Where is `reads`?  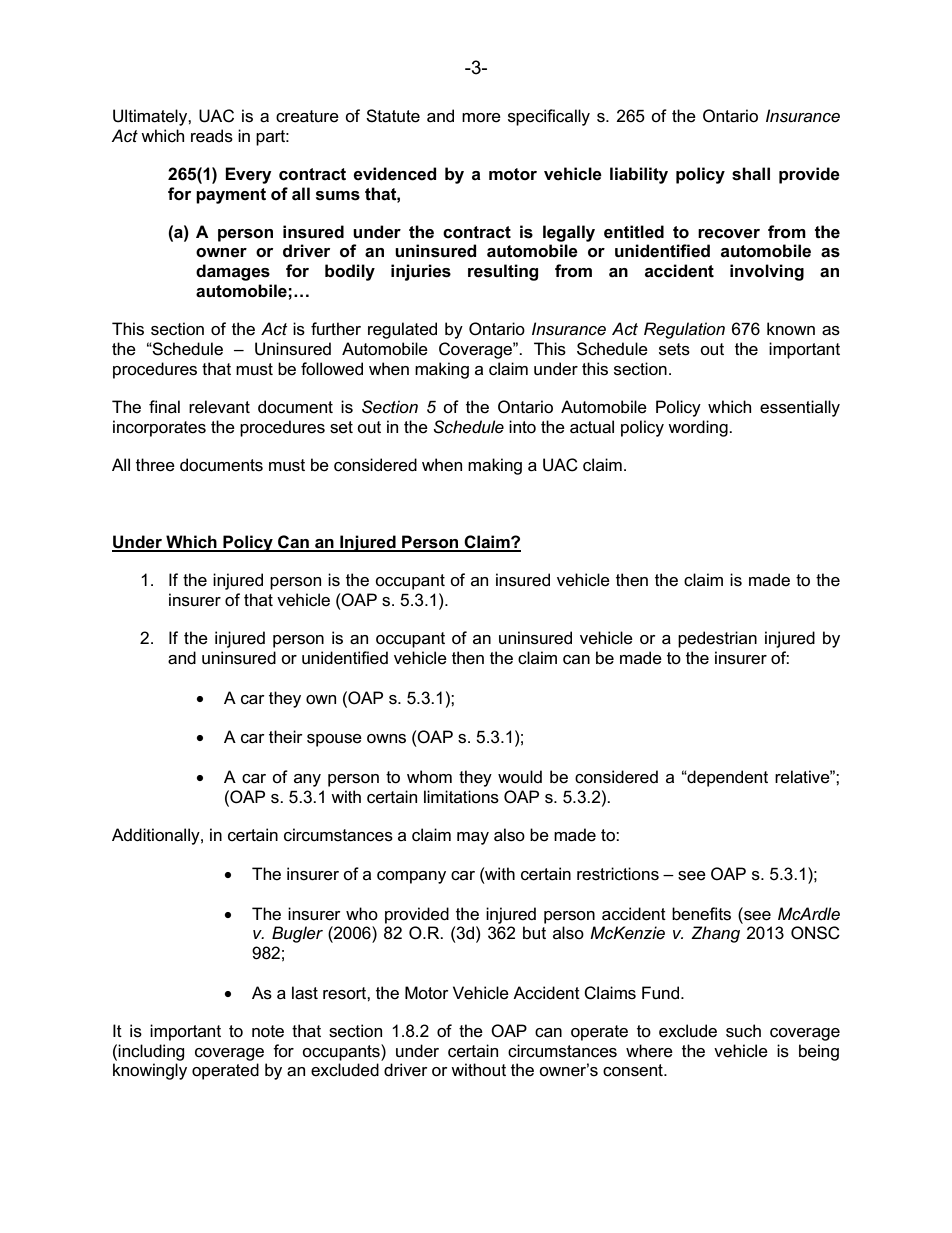 reads is located at coordinates (212, 136).
